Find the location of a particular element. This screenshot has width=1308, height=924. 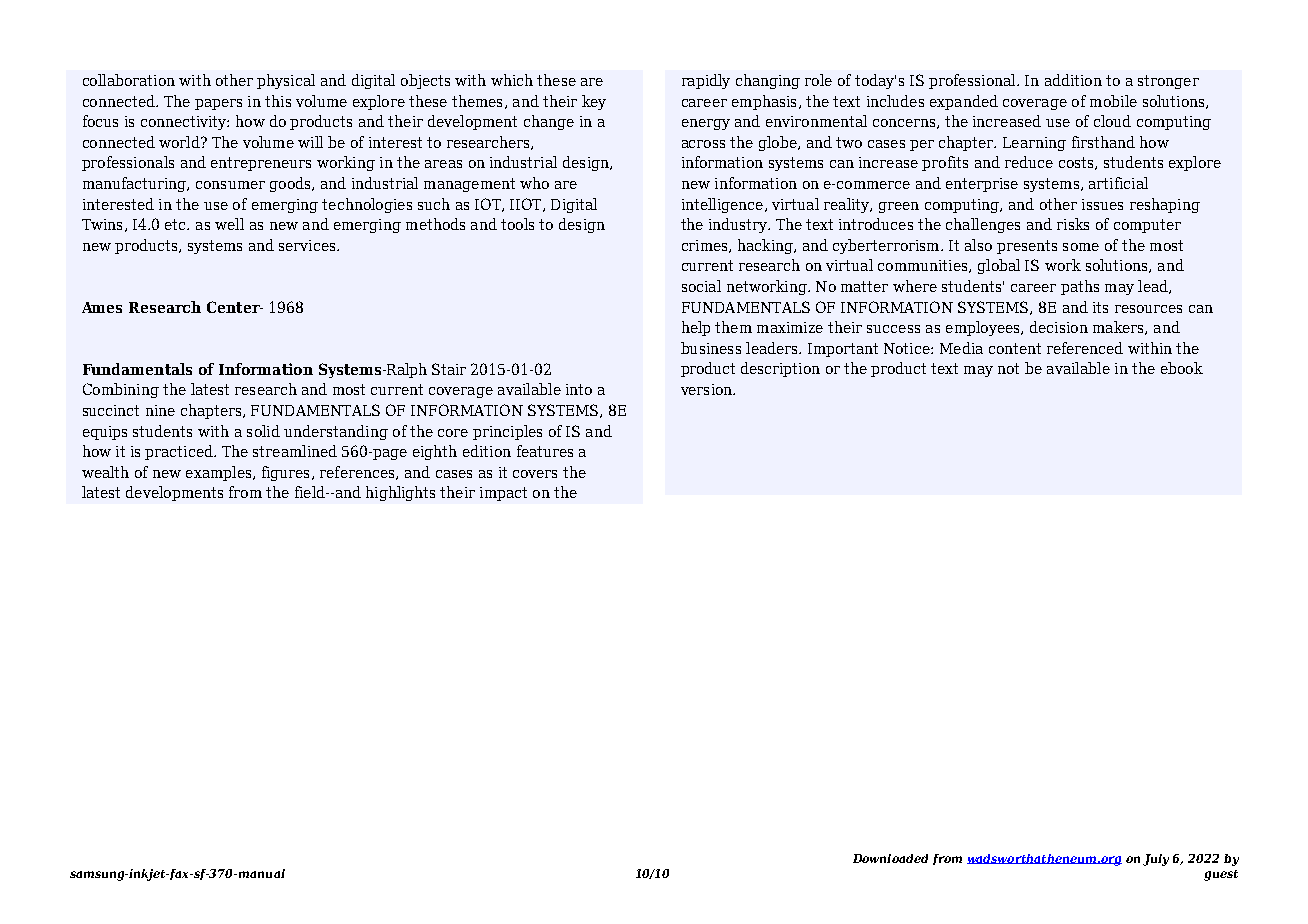

crimes is located at coordinates (706, 246).
